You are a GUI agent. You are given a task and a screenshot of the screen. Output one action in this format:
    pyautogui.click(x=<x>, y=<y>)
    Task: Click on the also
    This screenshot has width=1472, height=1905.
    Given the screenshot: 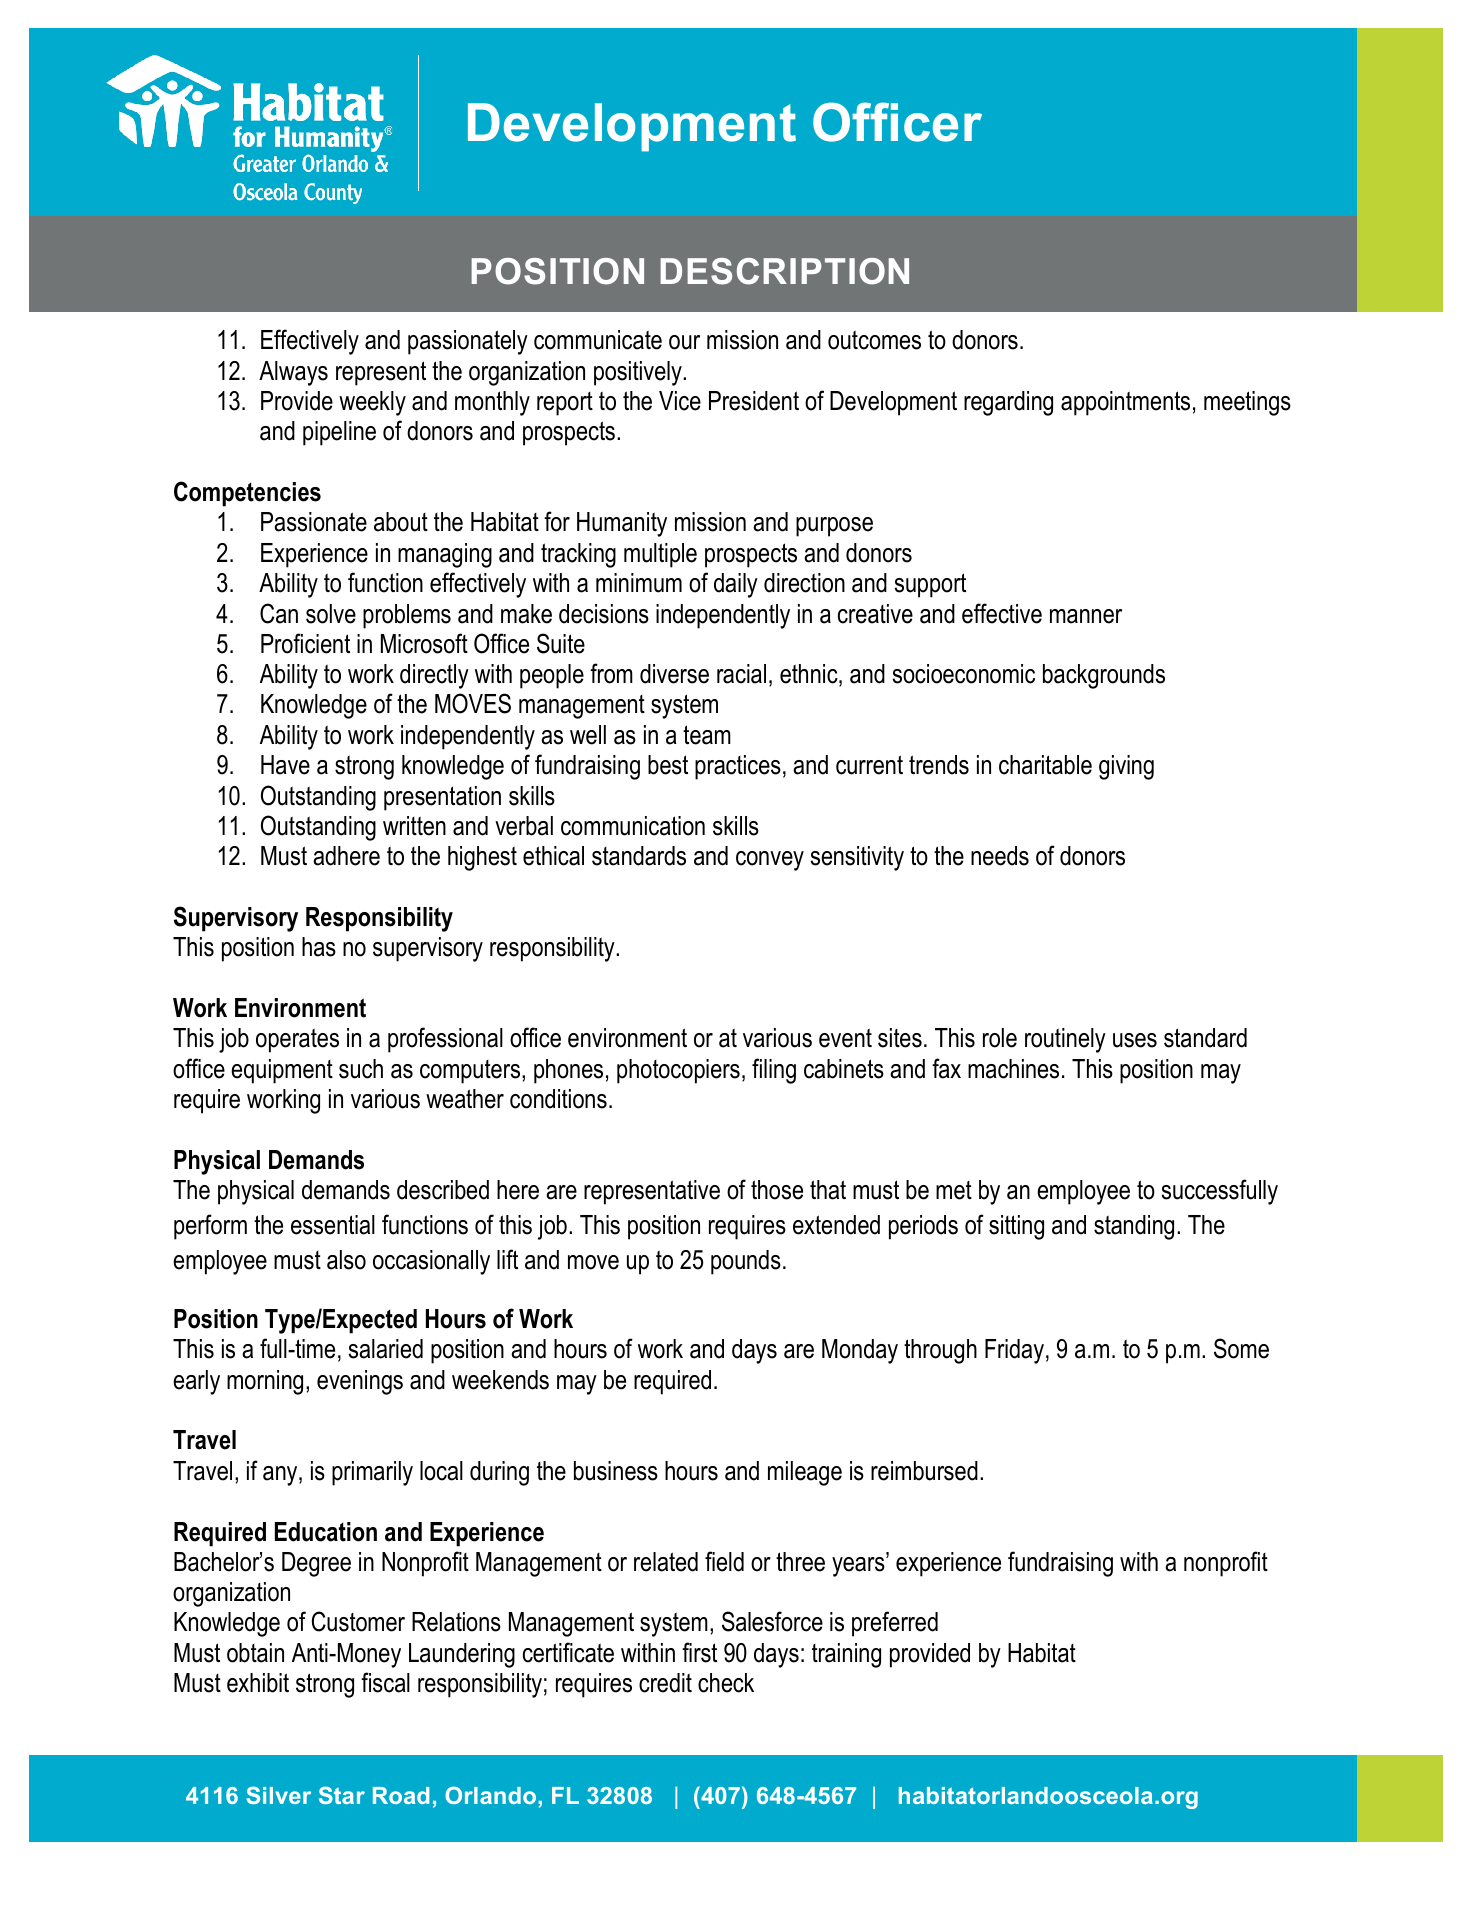 What is the action you would take?
    pyautogui.click(x=346, y=1260)
